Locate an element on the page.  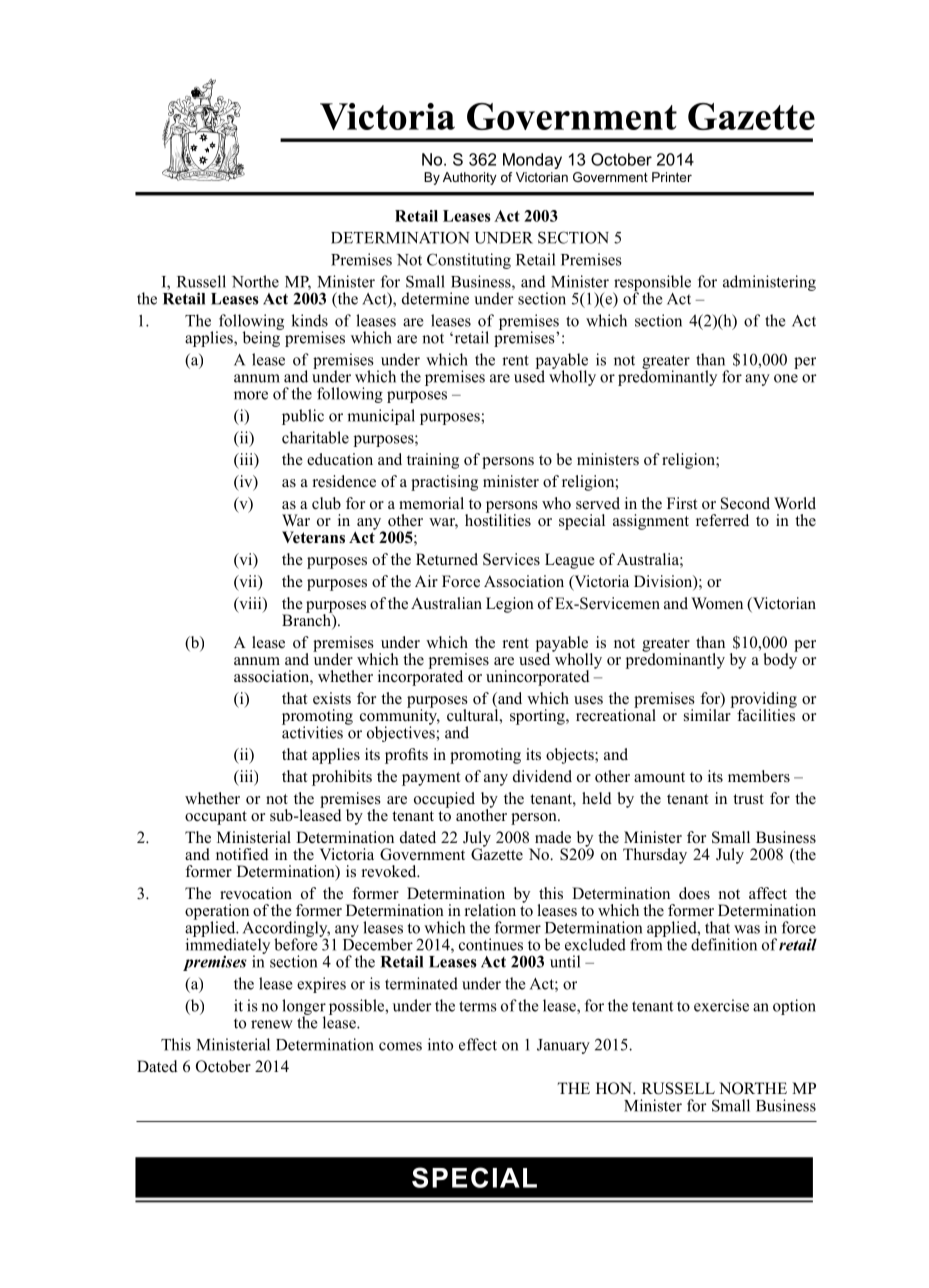
Authority is located at coordinates (470, 178).
